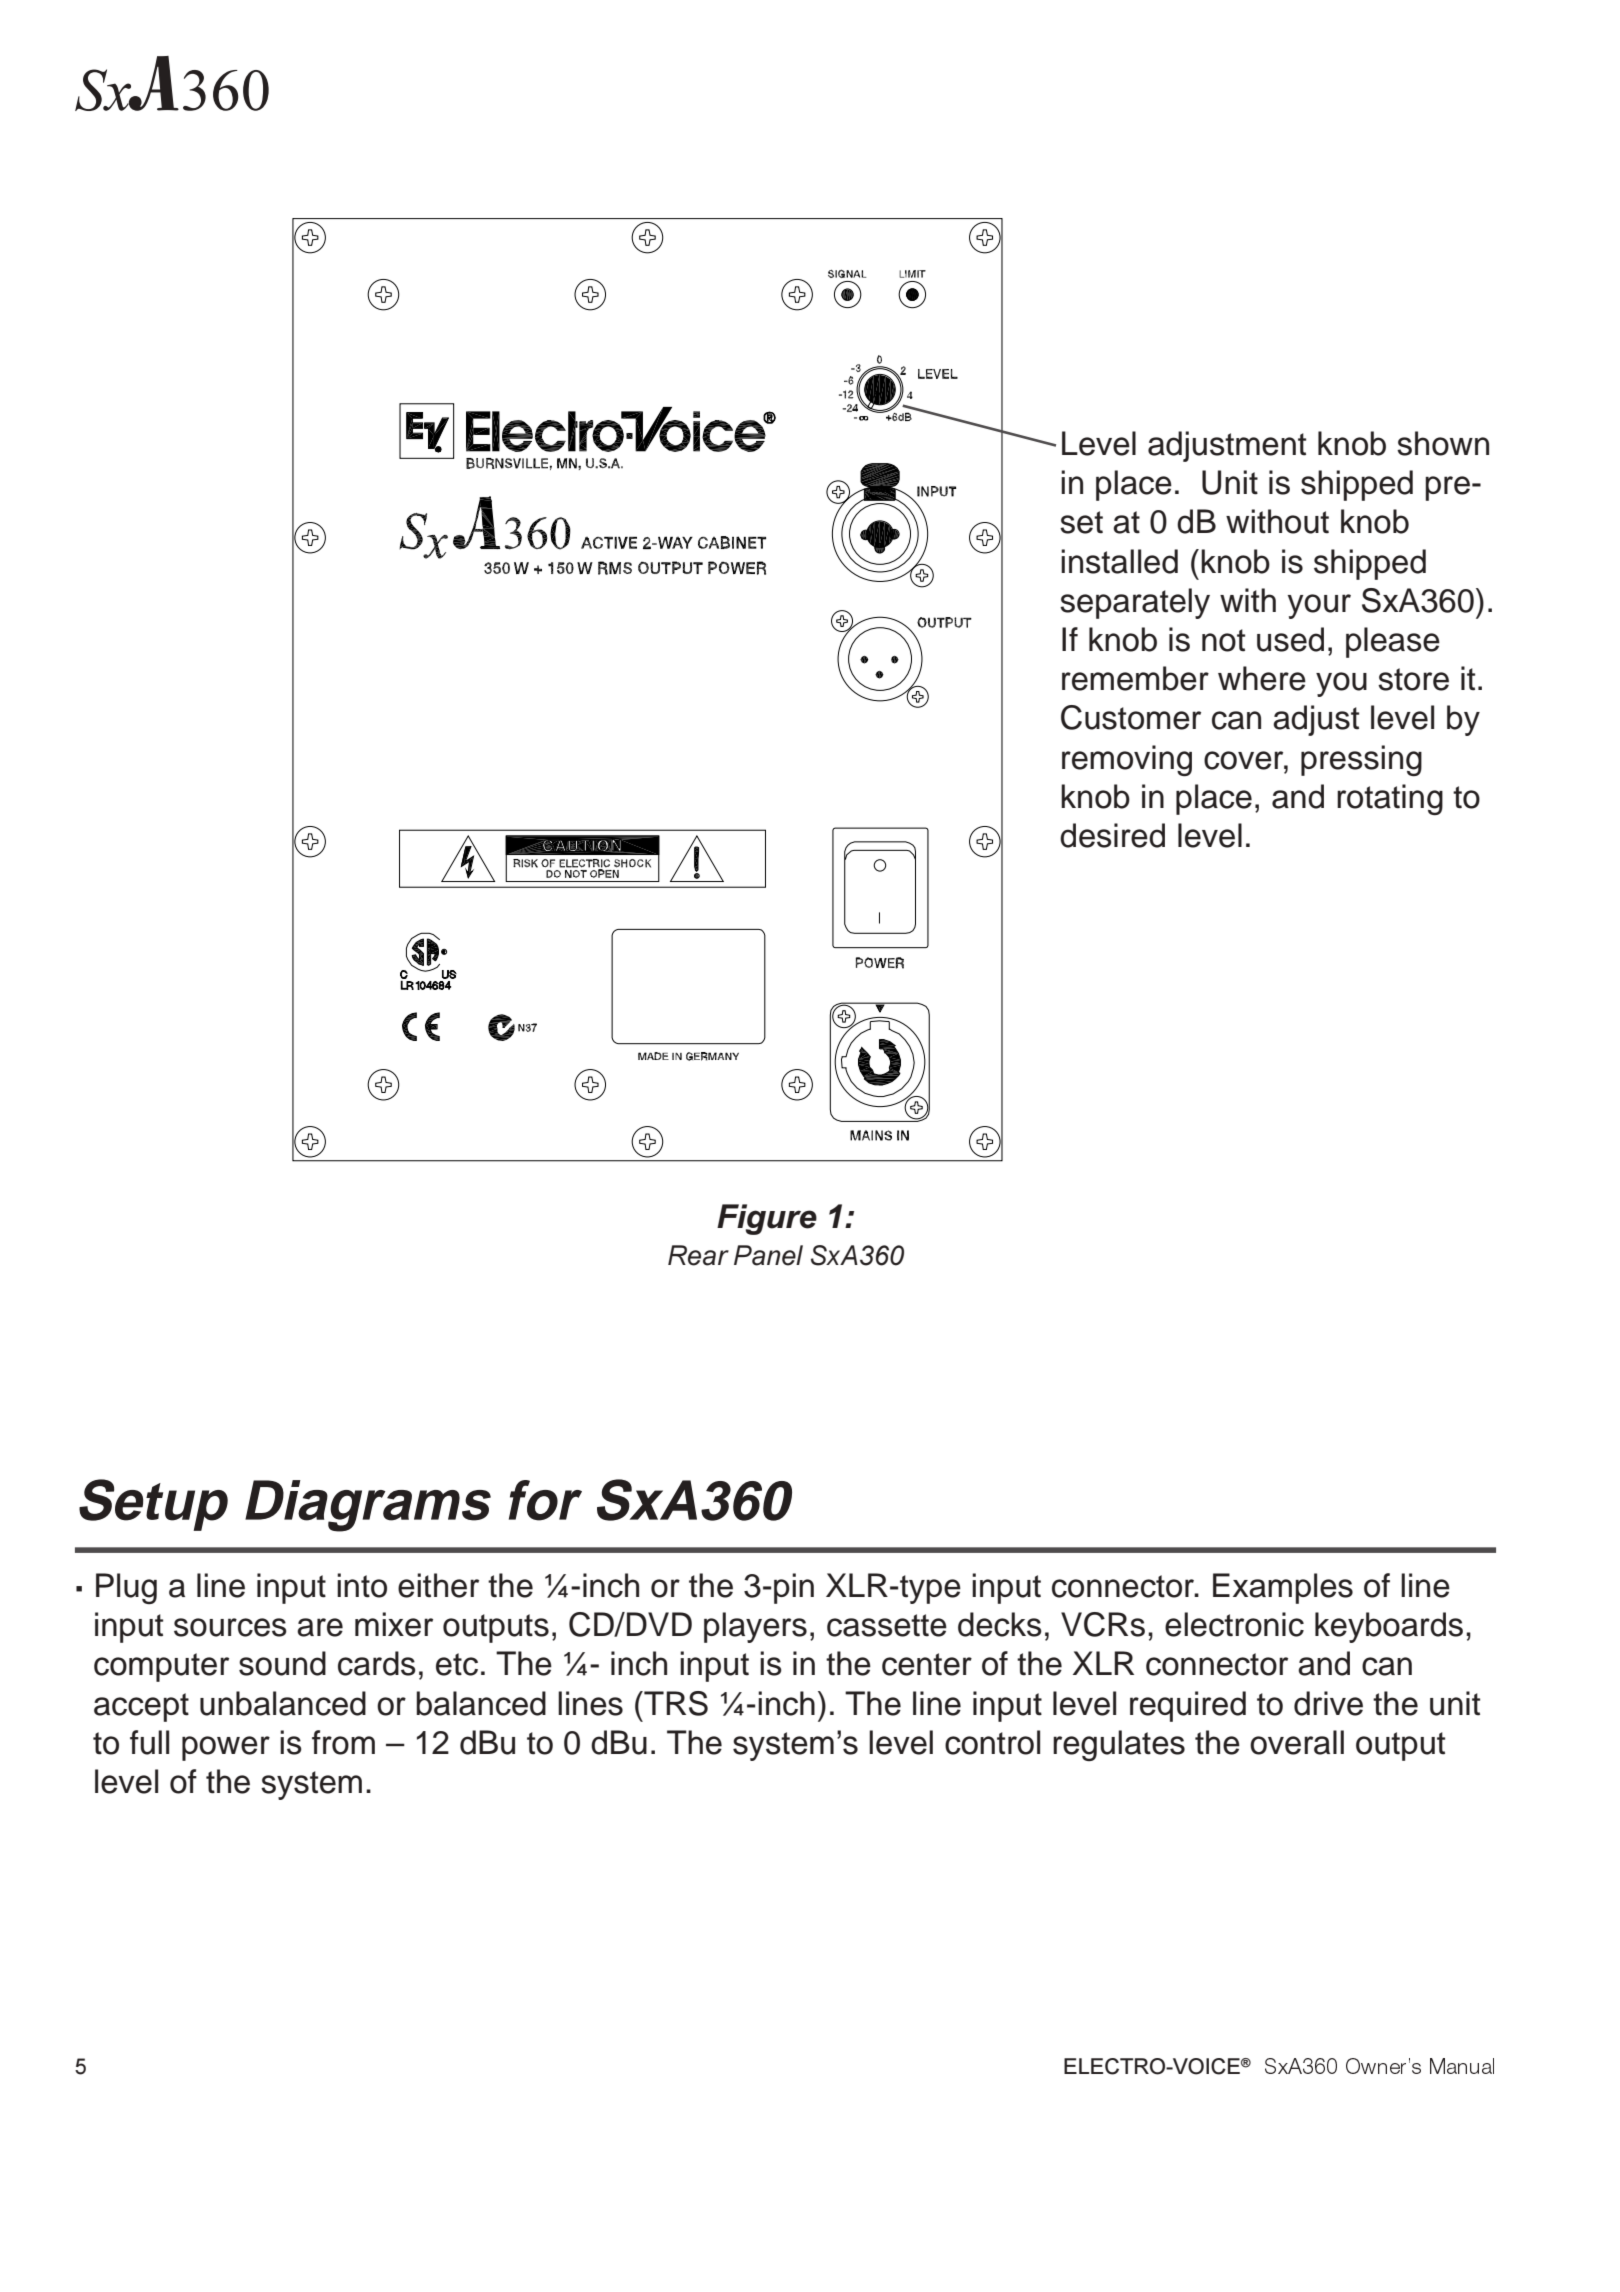  I want to click on separately, so click(1135, 603).
